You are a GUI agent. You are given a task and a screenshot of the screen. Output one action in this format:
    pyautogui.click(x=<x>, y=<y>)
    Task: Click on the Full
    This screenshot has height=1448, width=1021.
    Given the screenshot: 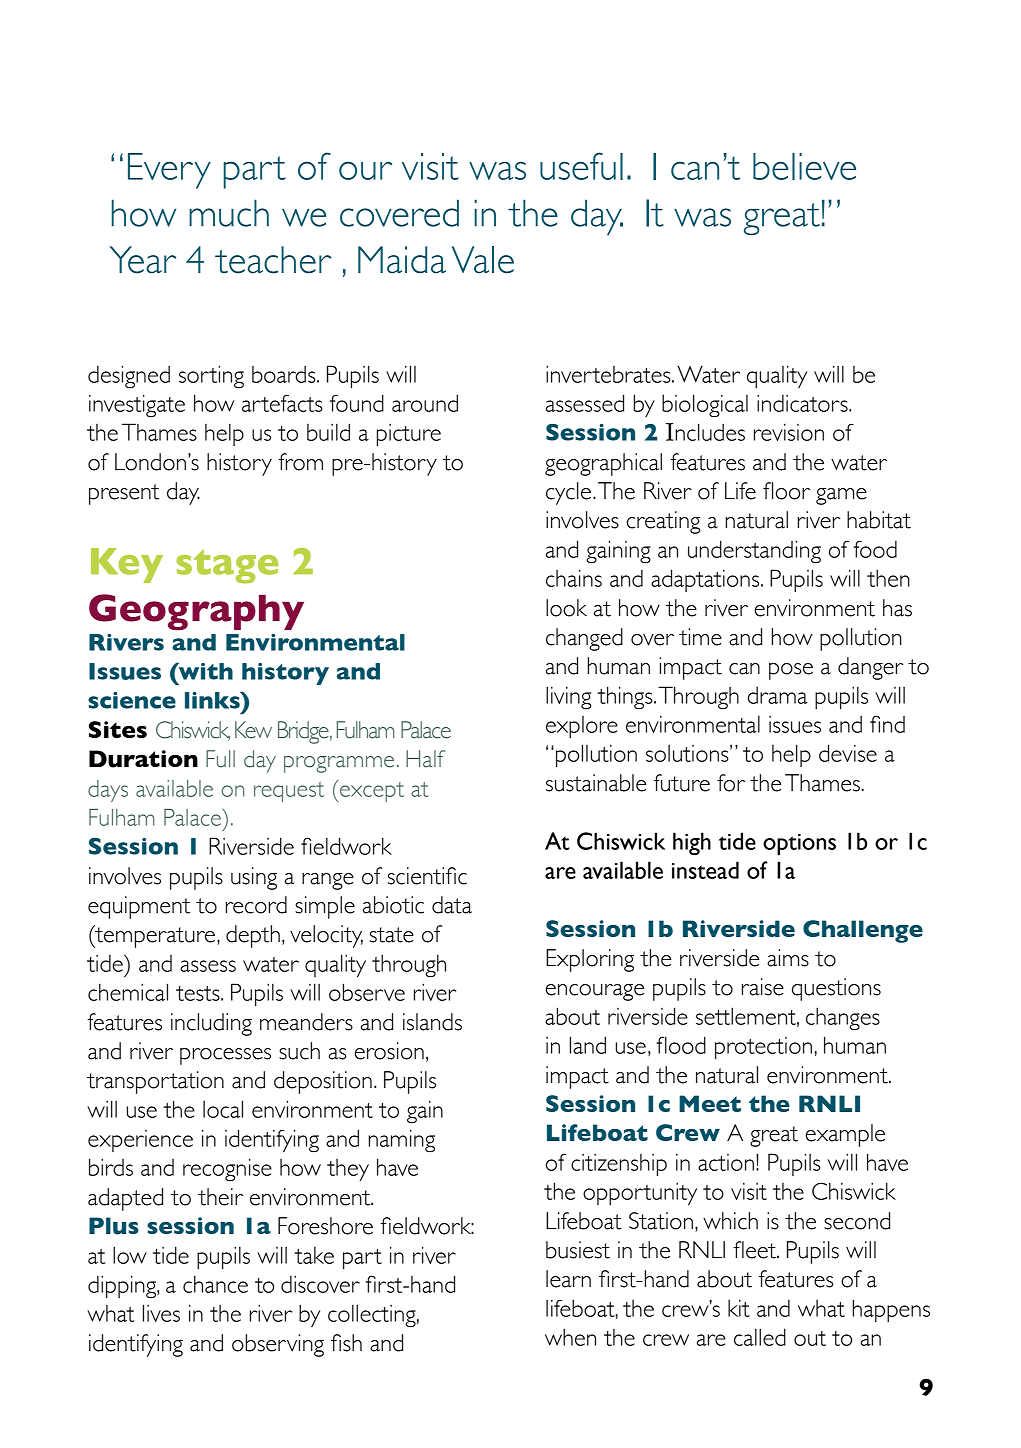 What is the action you would take?
    pyautogui.click(x=220, y=759)
